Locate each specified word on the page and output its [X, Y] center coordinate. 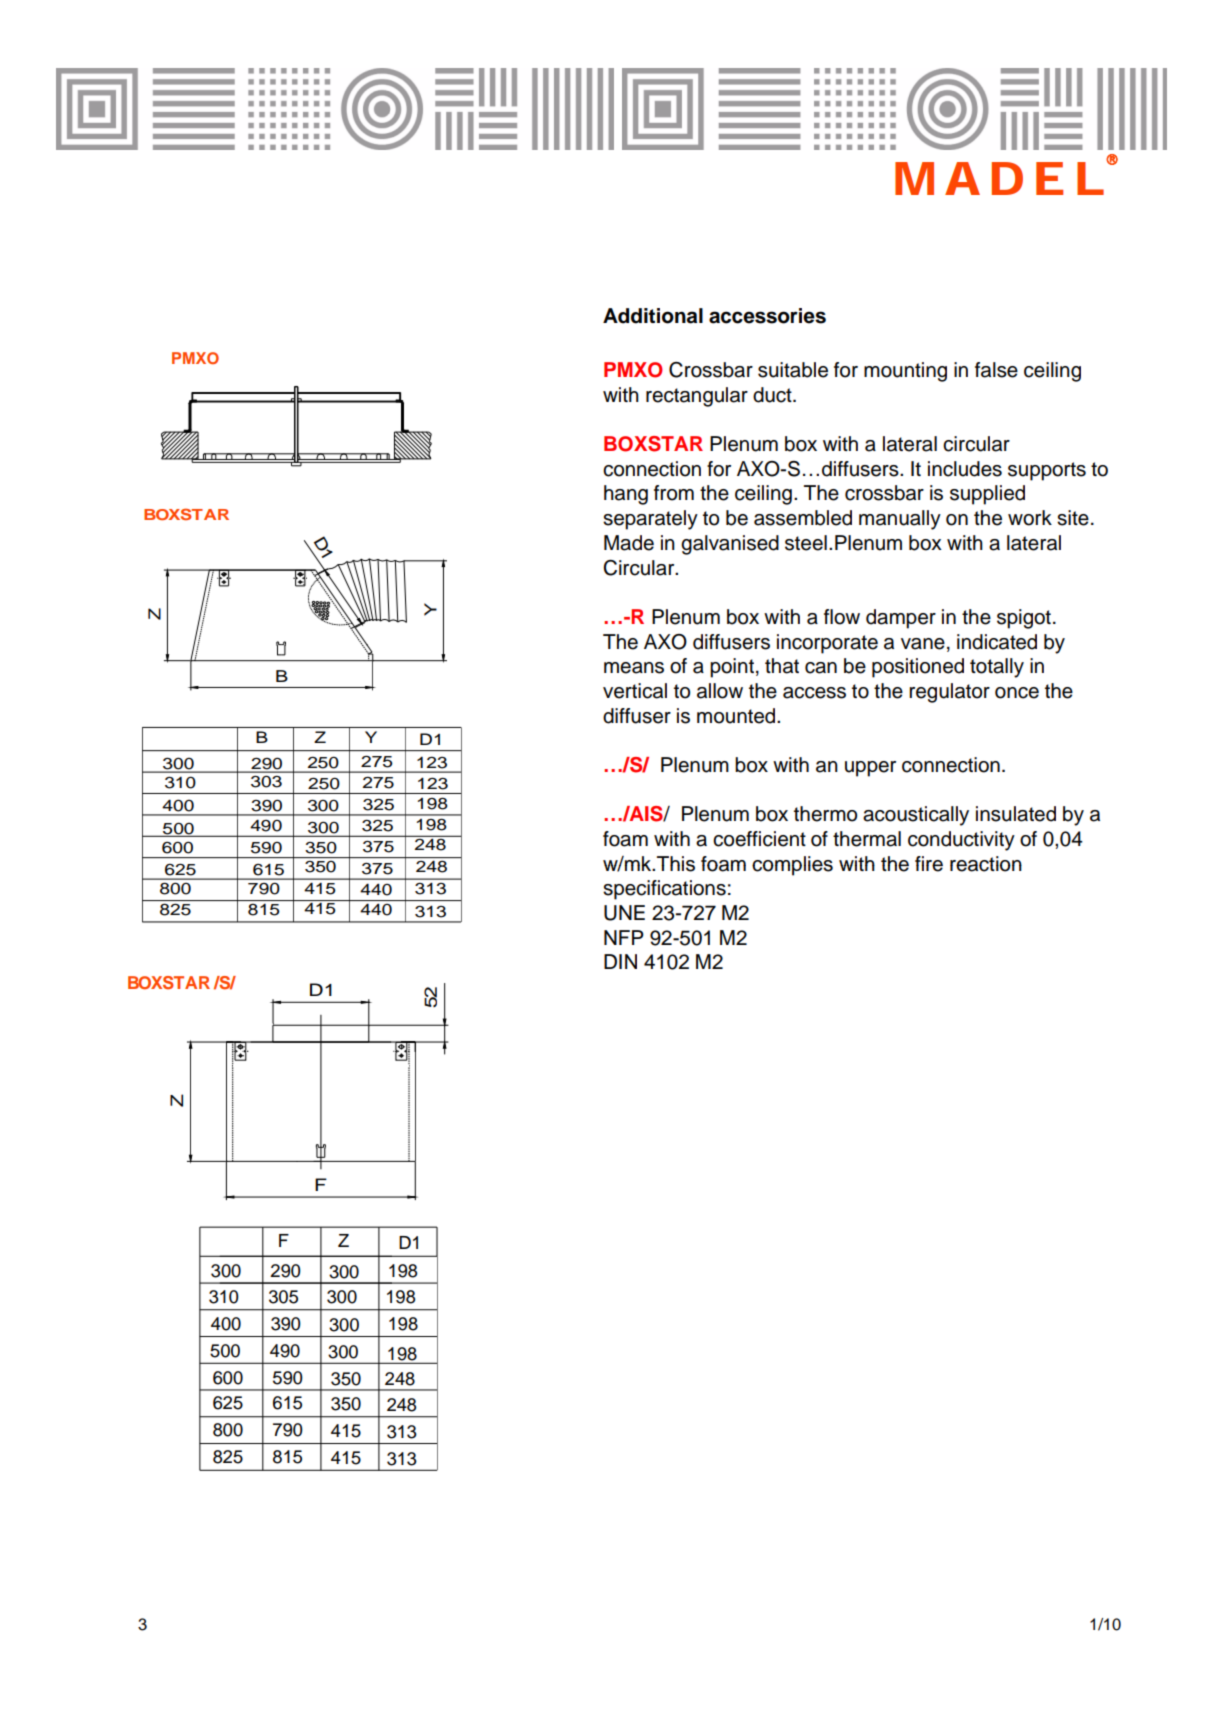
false [996, 370]
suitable [793, 370]
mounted [737, 716]
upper [870, 769]
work [1030, 518]
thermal [867, 839]
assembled [803, 518]
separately [650, 520]
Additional [653, 316]
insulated [1016, 814]
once [1017, 693]
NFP [624, 937]
